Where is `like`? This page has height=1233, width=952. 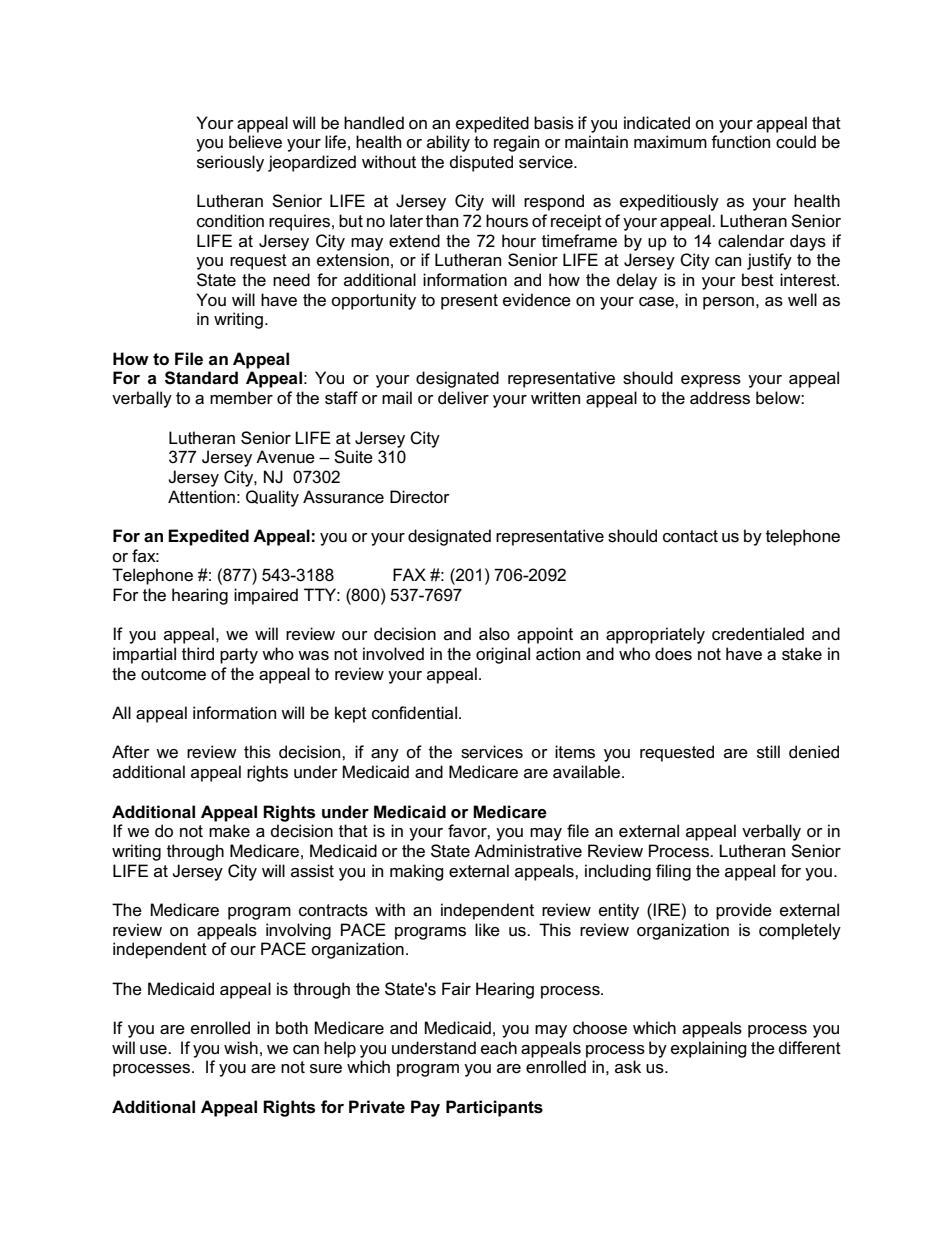
like is located at coordinates (487, 930).
